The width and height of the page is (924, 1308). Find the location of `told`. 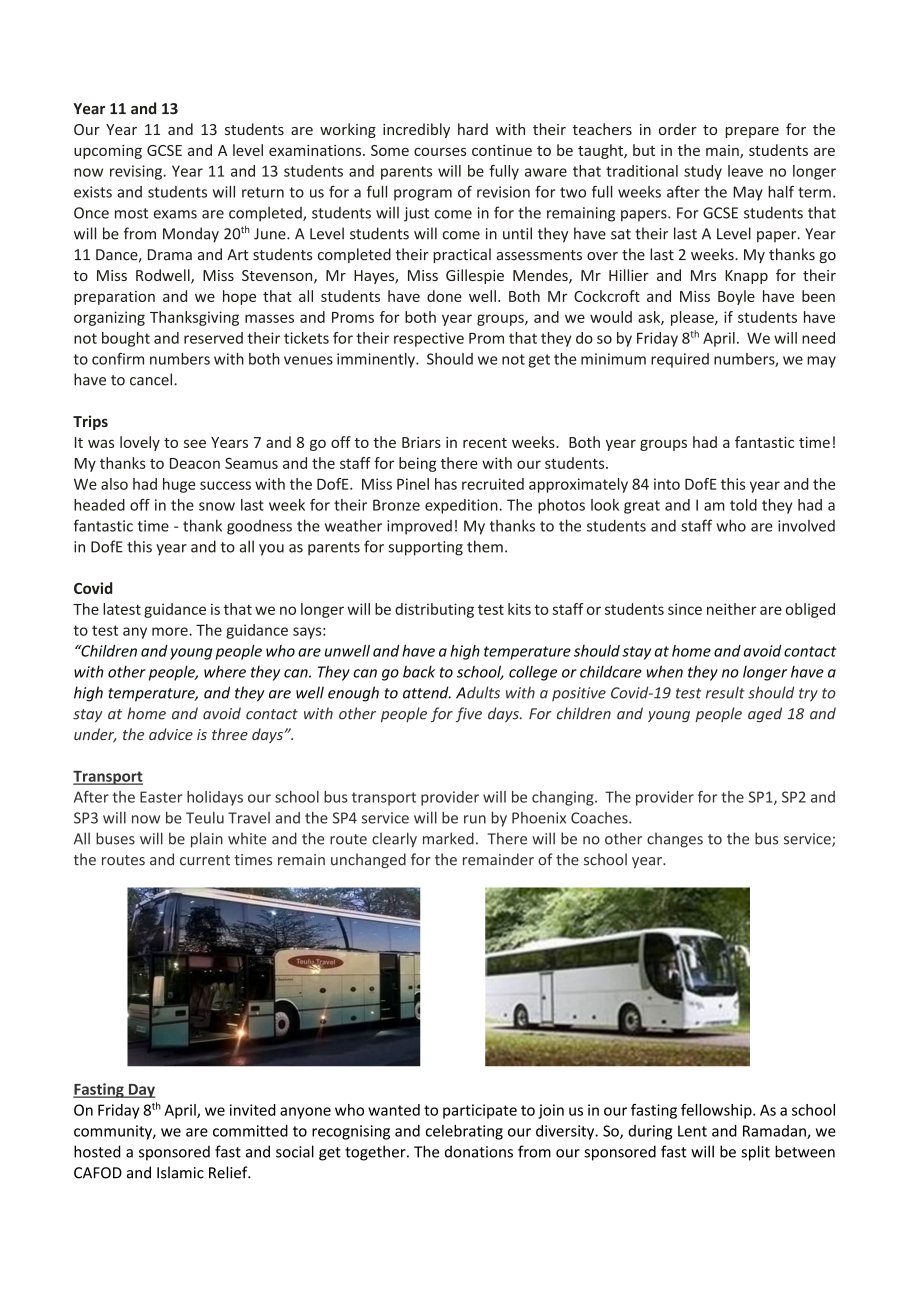

told is located at coordinates (743, 505).
